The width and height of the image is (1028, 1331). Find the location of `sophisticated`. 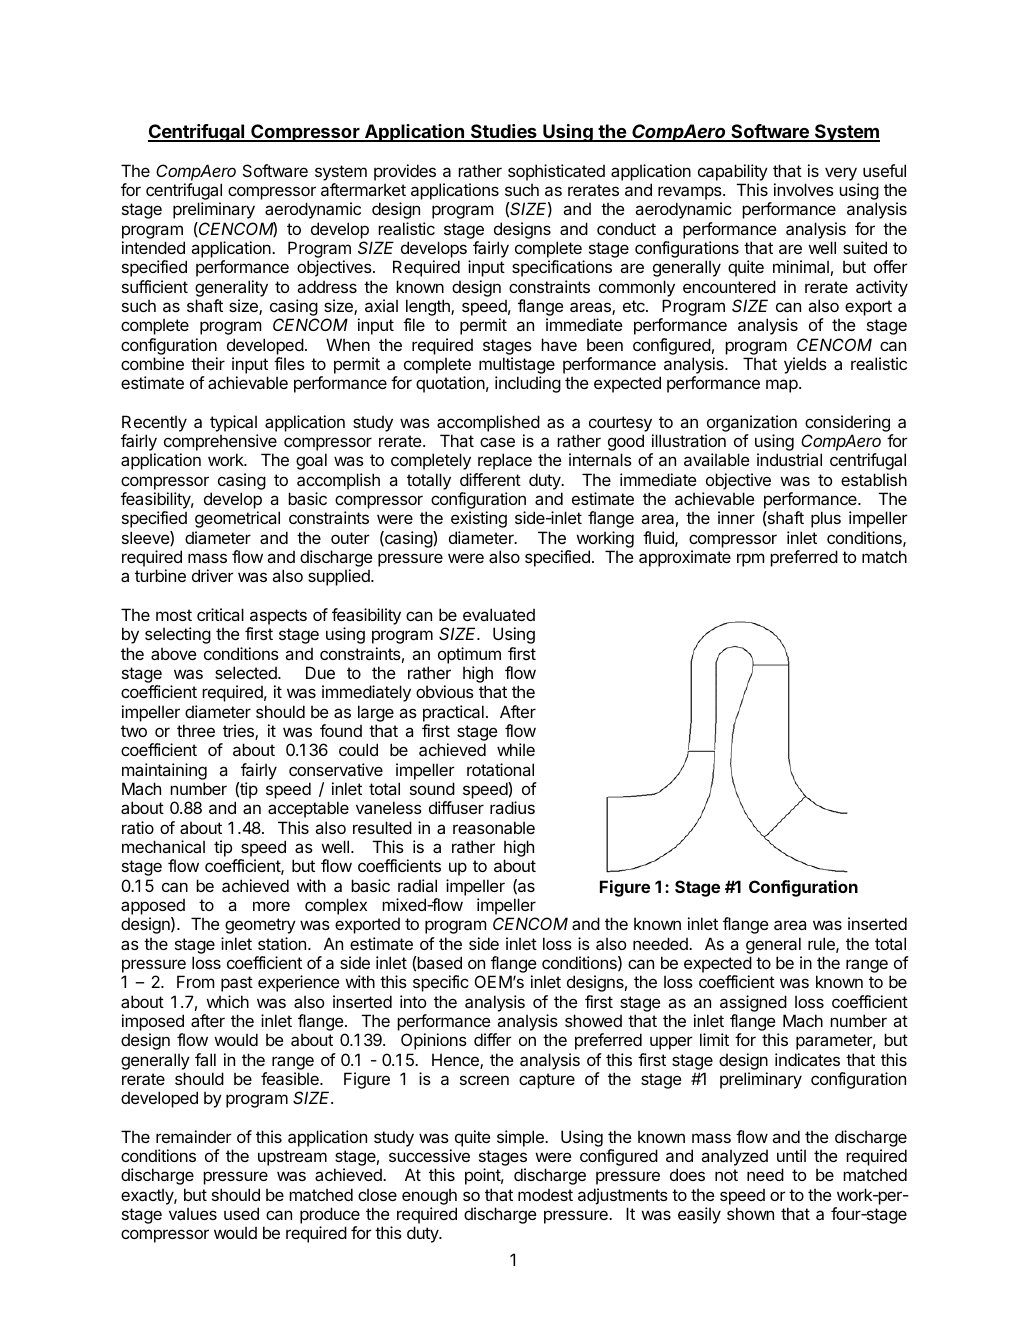

sophisticated is located at coordinates (556, 172).
